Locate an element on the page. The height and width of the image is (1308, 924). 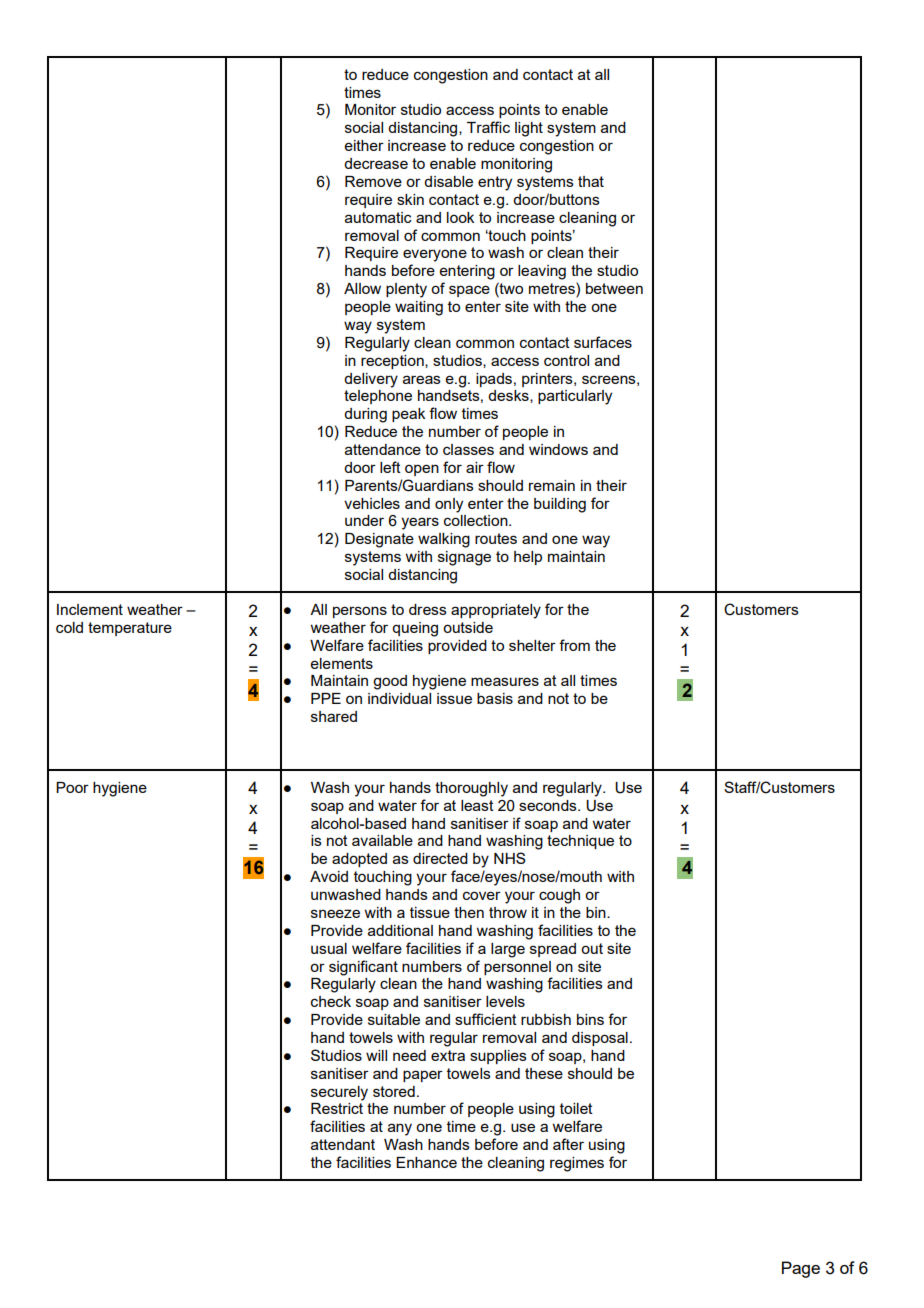
temperature is located at coordinates (130, 629).
